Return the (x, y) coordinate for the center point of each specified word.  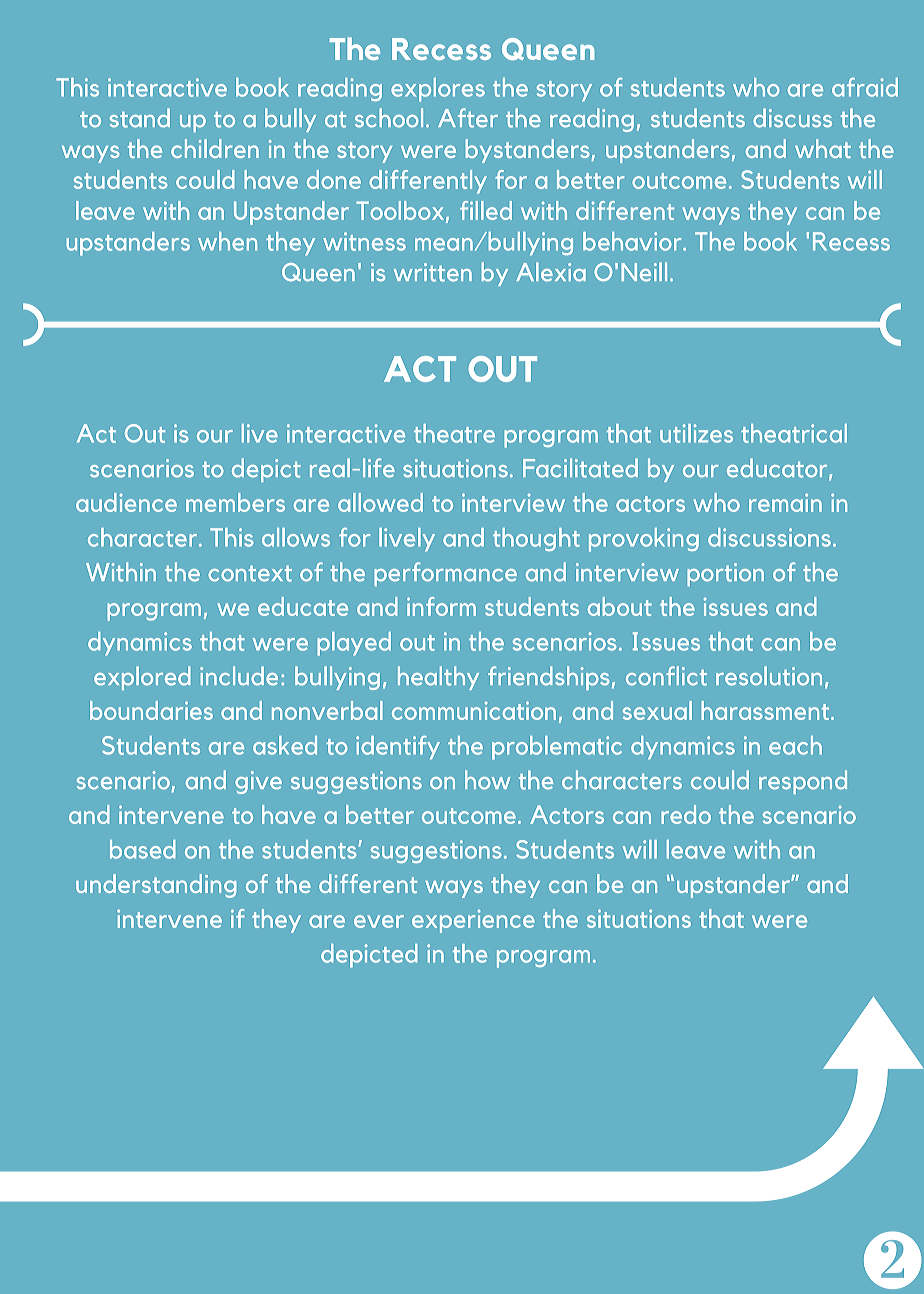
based (143, 849)
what (823, 148)
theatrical (794, 433)
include (239, 676)
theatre (454, 433)
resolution (769, 676)
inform (441, 606)
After (468, 118)
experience (473, 921)
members (235, 502)
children (215, 148)
